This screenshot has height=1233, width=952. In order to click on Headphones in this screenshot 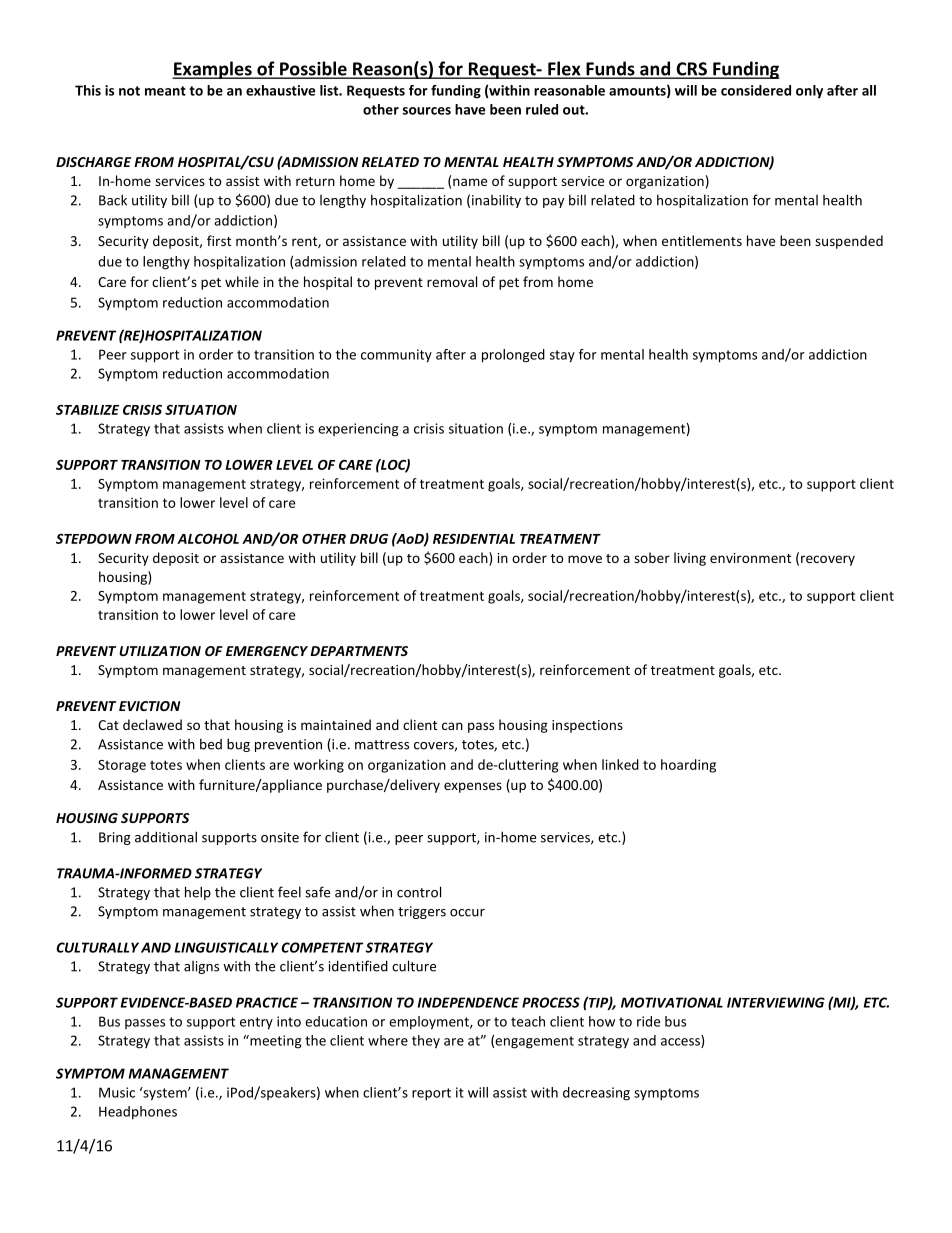, I will do `click(138, 1112)`.
